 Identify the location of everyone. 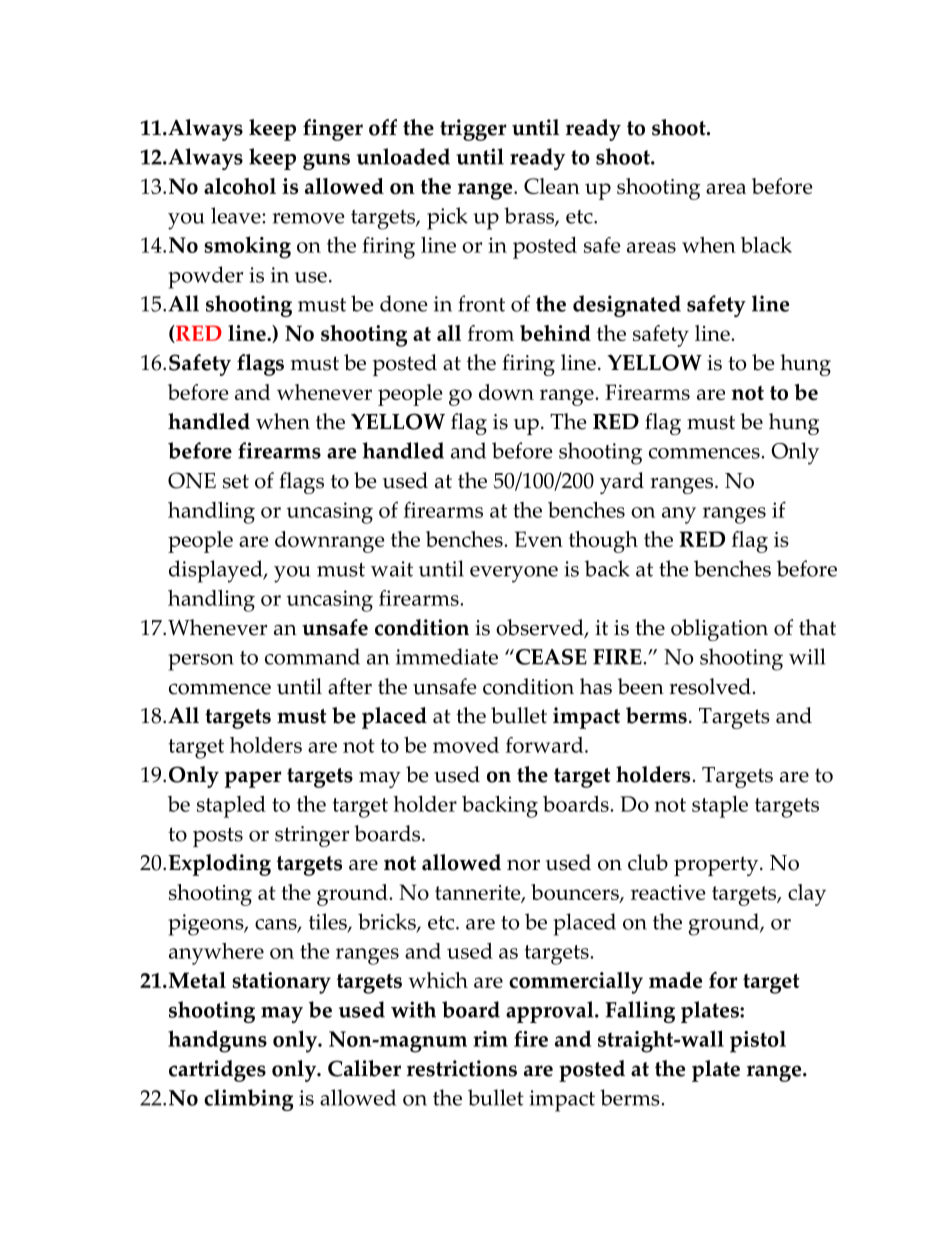
(514, 574).
